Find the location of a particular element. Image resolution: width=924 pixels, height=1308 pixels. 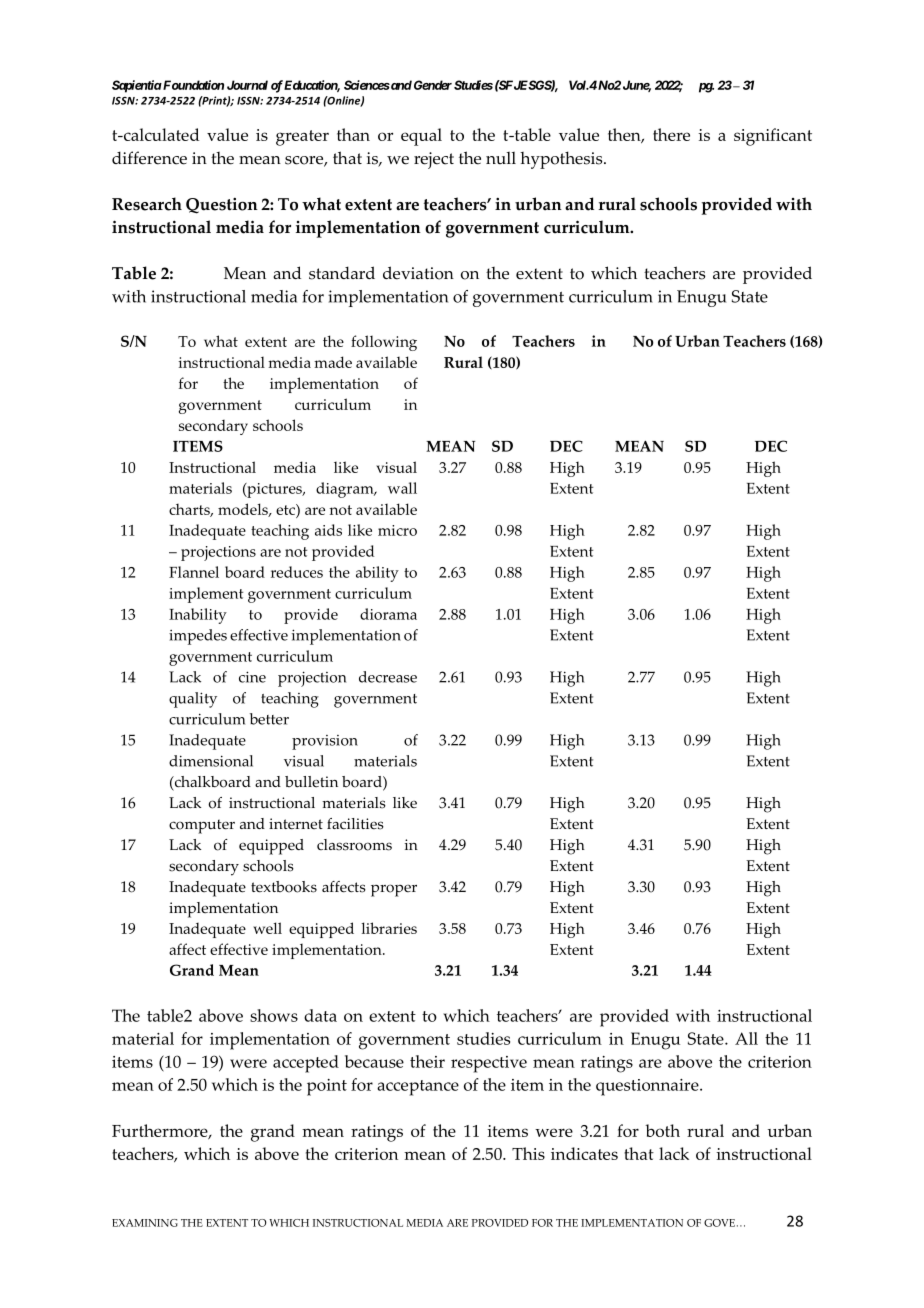

Foundation is located at coordinates (192, 85).
